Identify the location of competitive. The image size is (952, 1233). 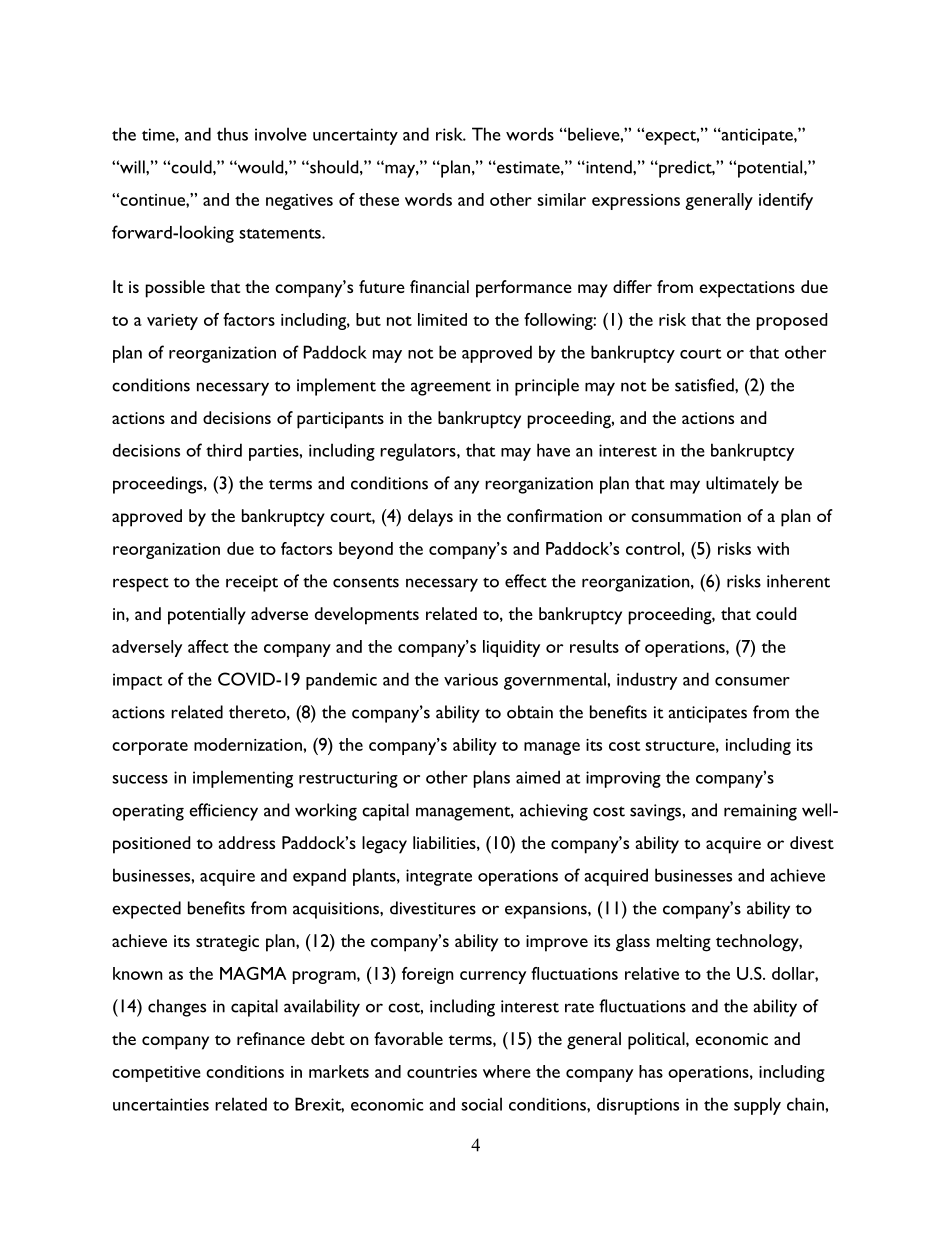
(156, 1074).
